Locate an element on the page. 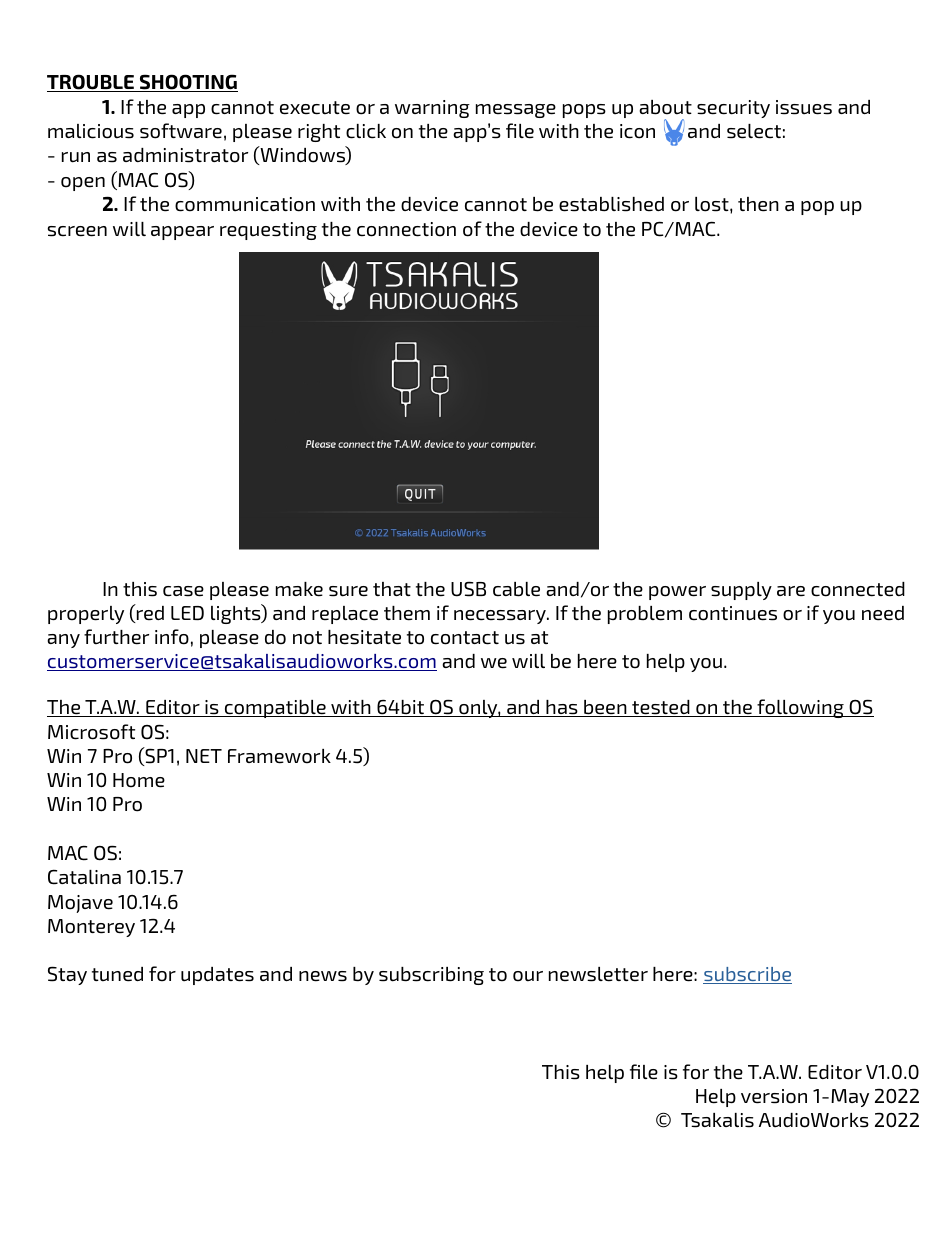  tuned is located at coordinates (117, 974).
